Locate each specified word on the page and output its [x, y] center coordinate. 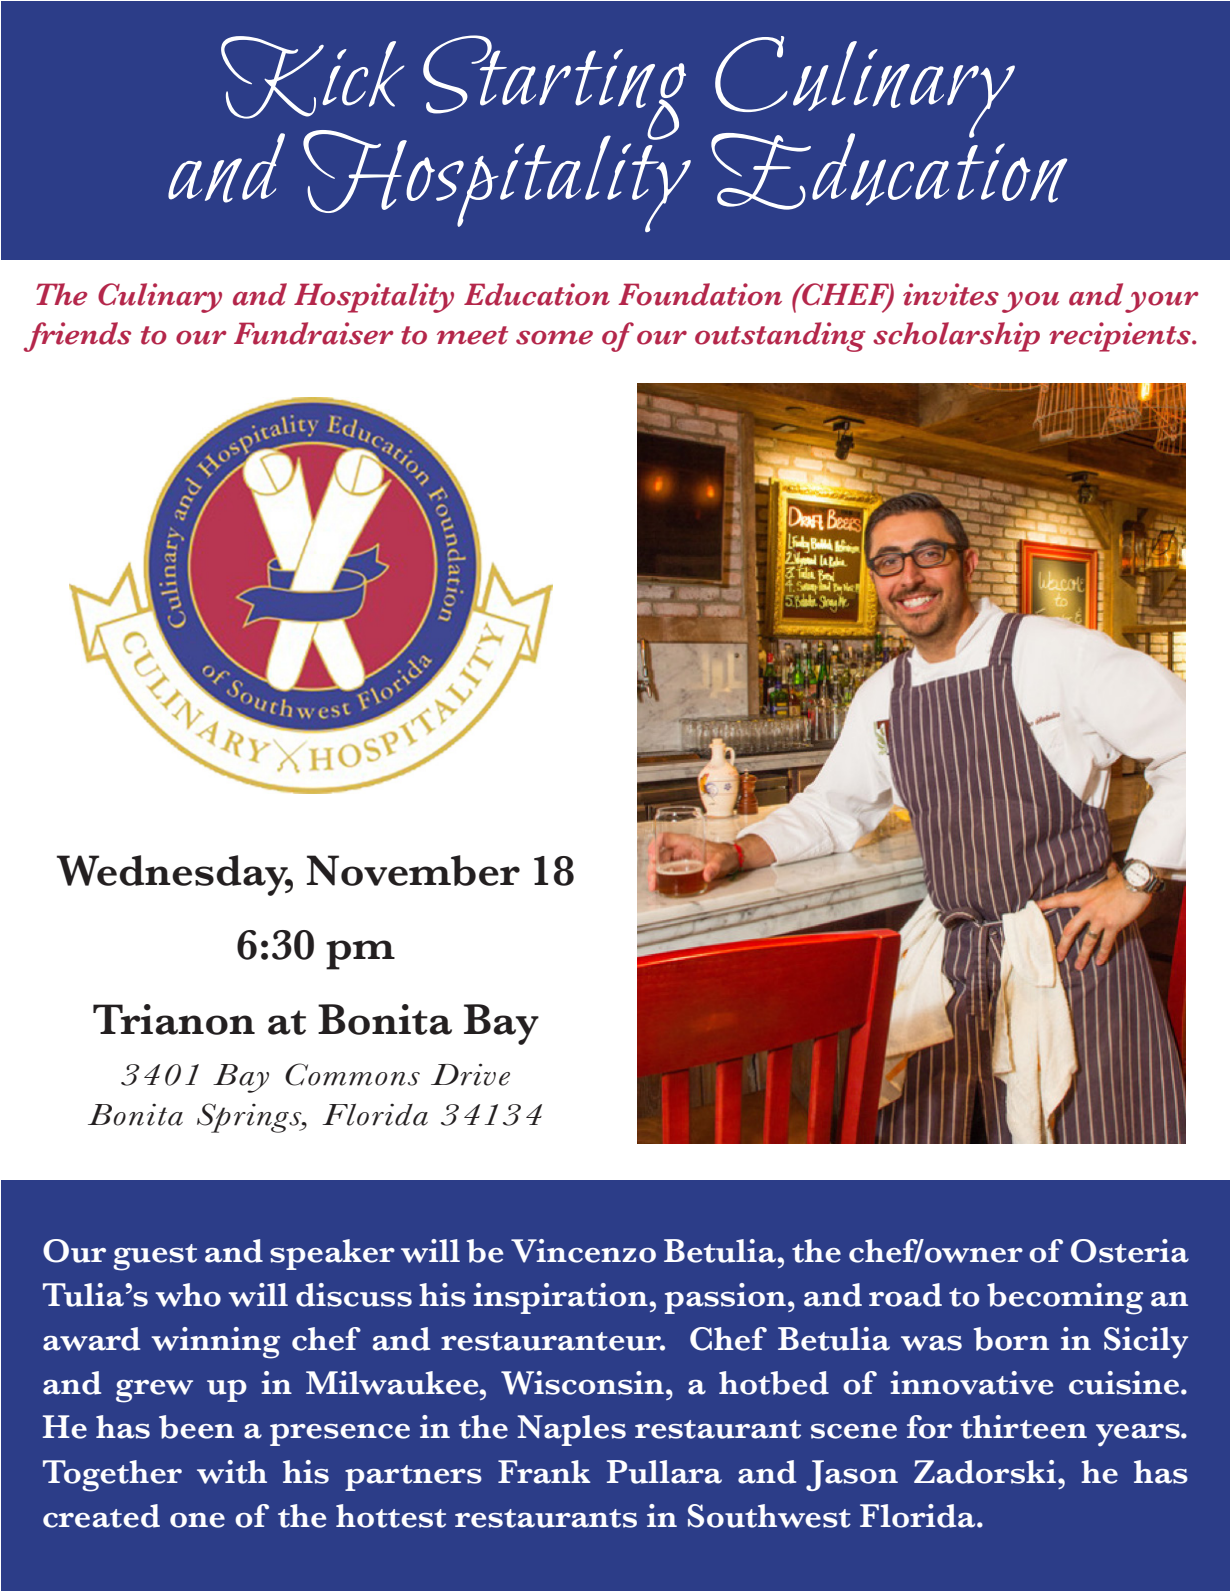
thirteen [1024, 1427]
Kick [312, 77]
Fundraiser [313, 333]
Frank [544, 1472]
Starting [554, 88]
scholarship [956, 337]
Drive [470, 1074]
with [232, 1472]
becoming [1065, 1299]
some [554, 337]
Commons [352, 1074]
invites [951, 294]
